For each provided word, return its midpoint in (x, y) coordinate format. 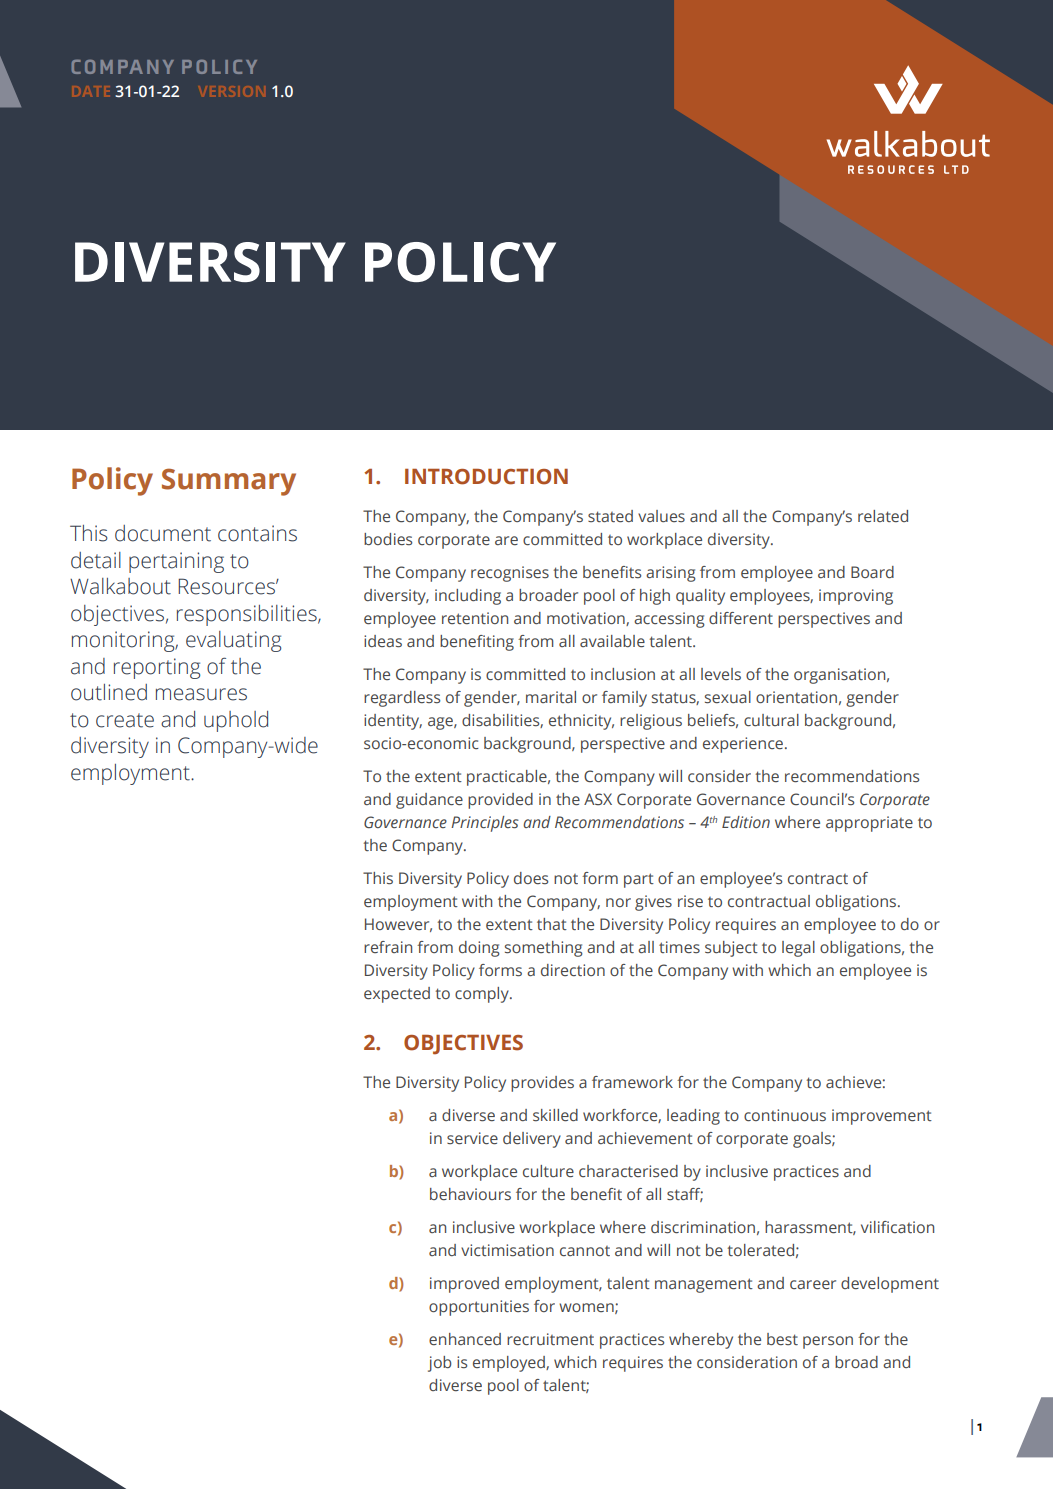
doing (479, 949)
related (883, 516)
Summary (229, 482)
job (440, 1364)
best (782, 1339)
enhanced (465, 1339)
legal (798, 949)
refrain (388, 947)
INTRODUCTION (486, 477)
